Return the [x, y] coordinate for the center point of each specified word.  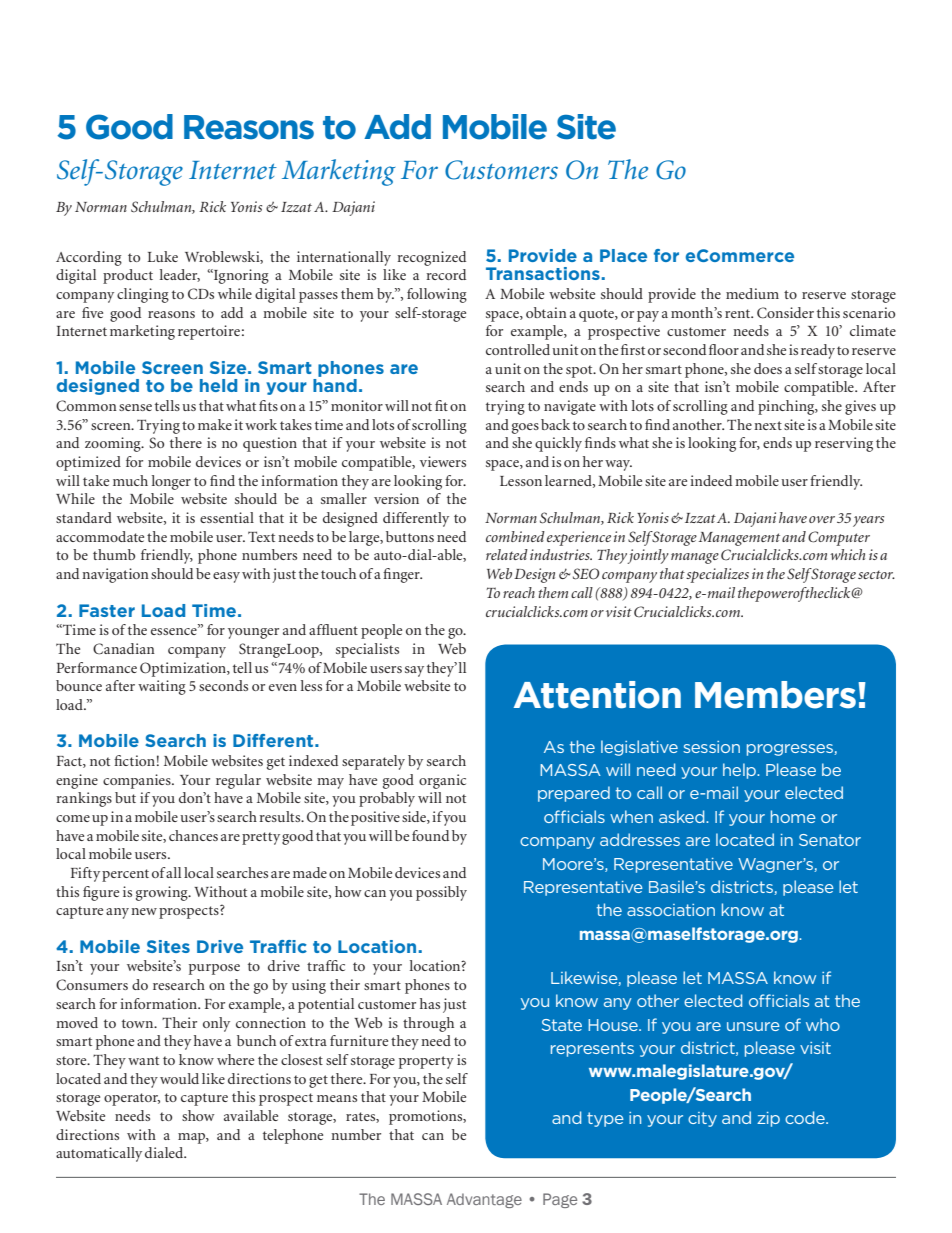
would [179, 1078]
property [426, 1062]
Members [775, 695]
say [414, 671]
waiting [162, 687]
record [446, 274]
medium [752, 293]
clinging [143, 295]
